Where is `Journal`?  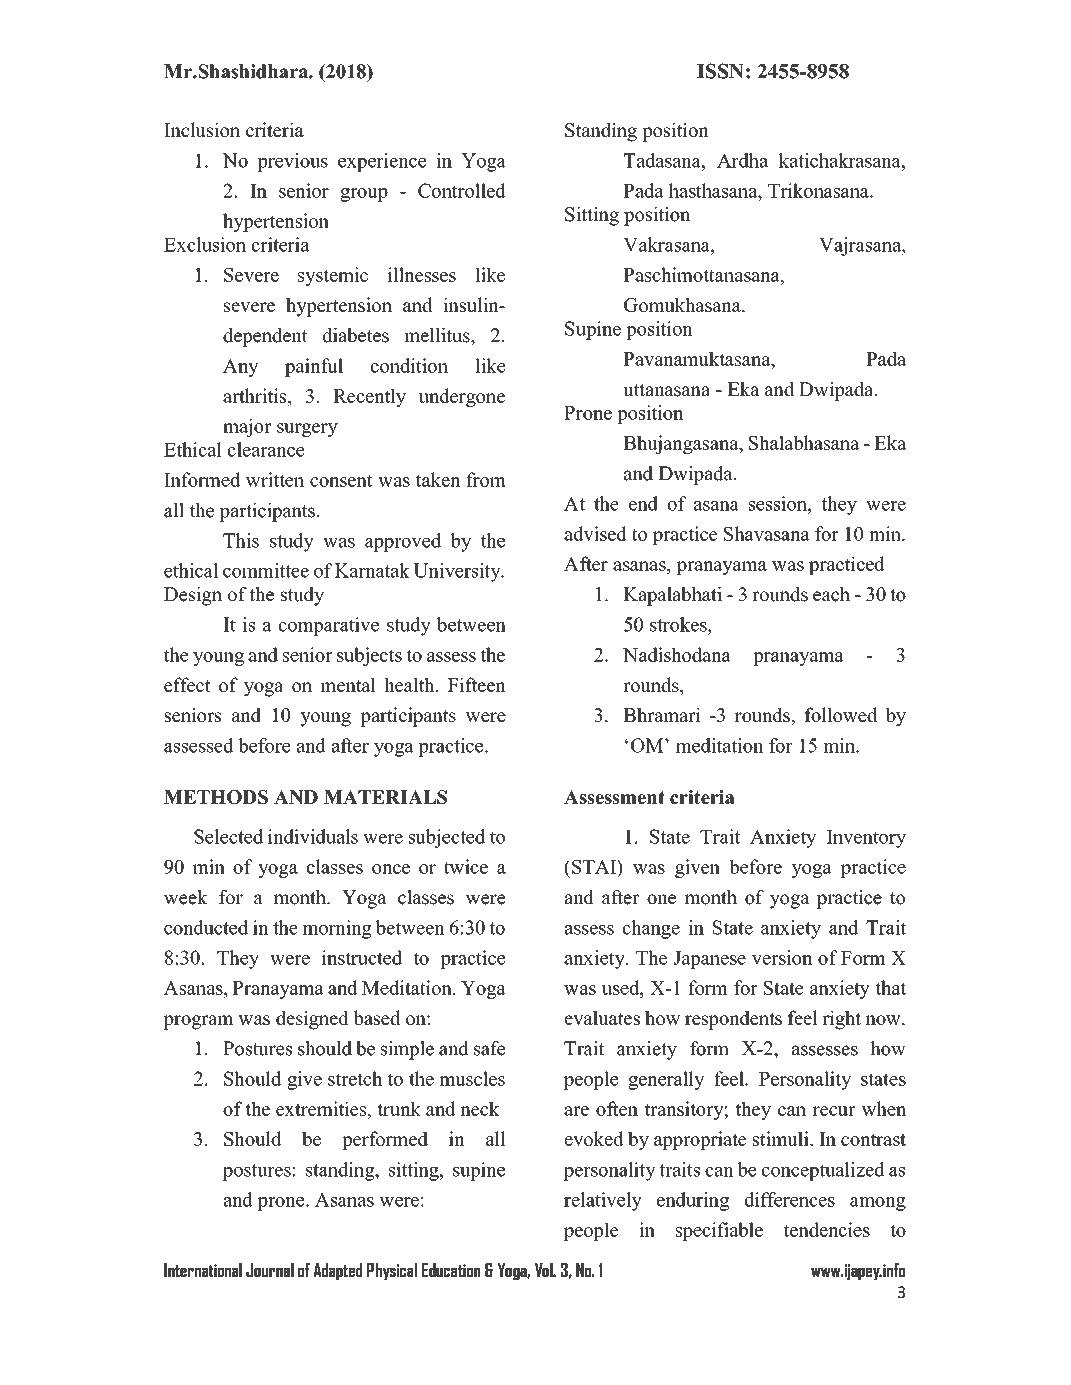 Journal is located at coordinates (270, 1270).
